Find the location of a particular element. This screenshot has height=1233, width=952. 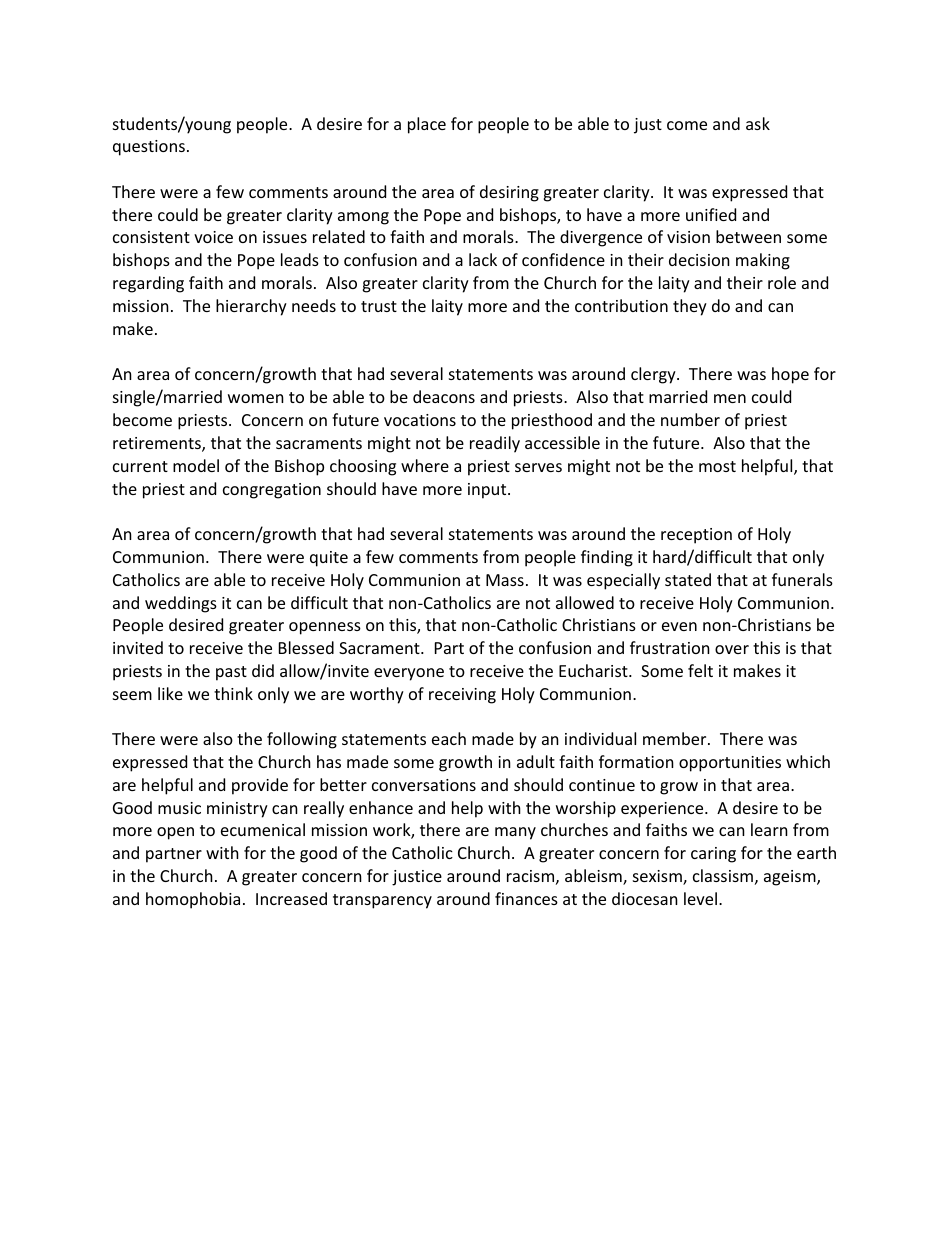

place is located at coordinates (427, 125).
